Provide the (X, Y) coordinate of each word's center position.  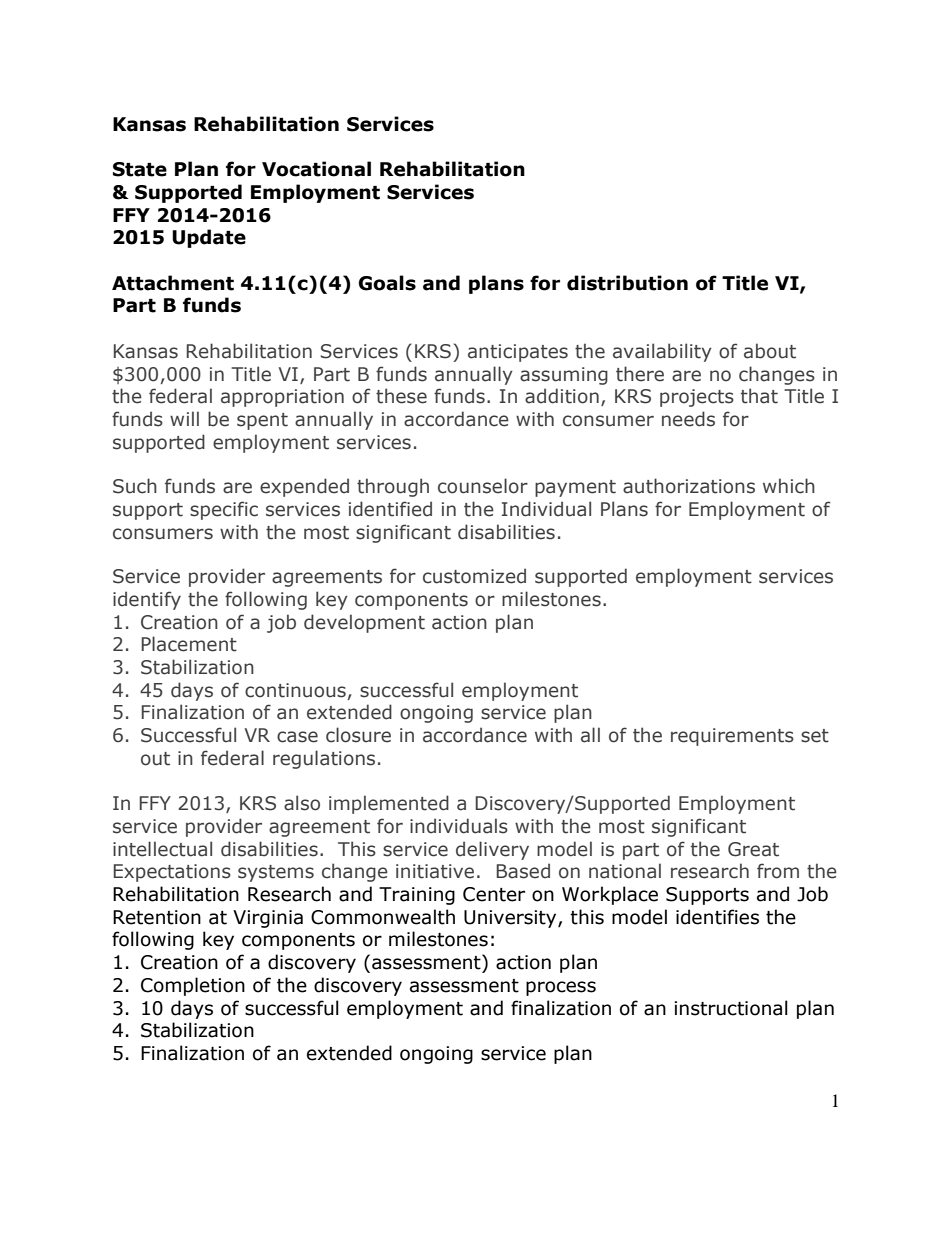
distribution (627, 283)
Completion (193, 986)
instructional (731, 1008)
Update (209, 238)
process (561, 988)
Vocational (316, 169)
